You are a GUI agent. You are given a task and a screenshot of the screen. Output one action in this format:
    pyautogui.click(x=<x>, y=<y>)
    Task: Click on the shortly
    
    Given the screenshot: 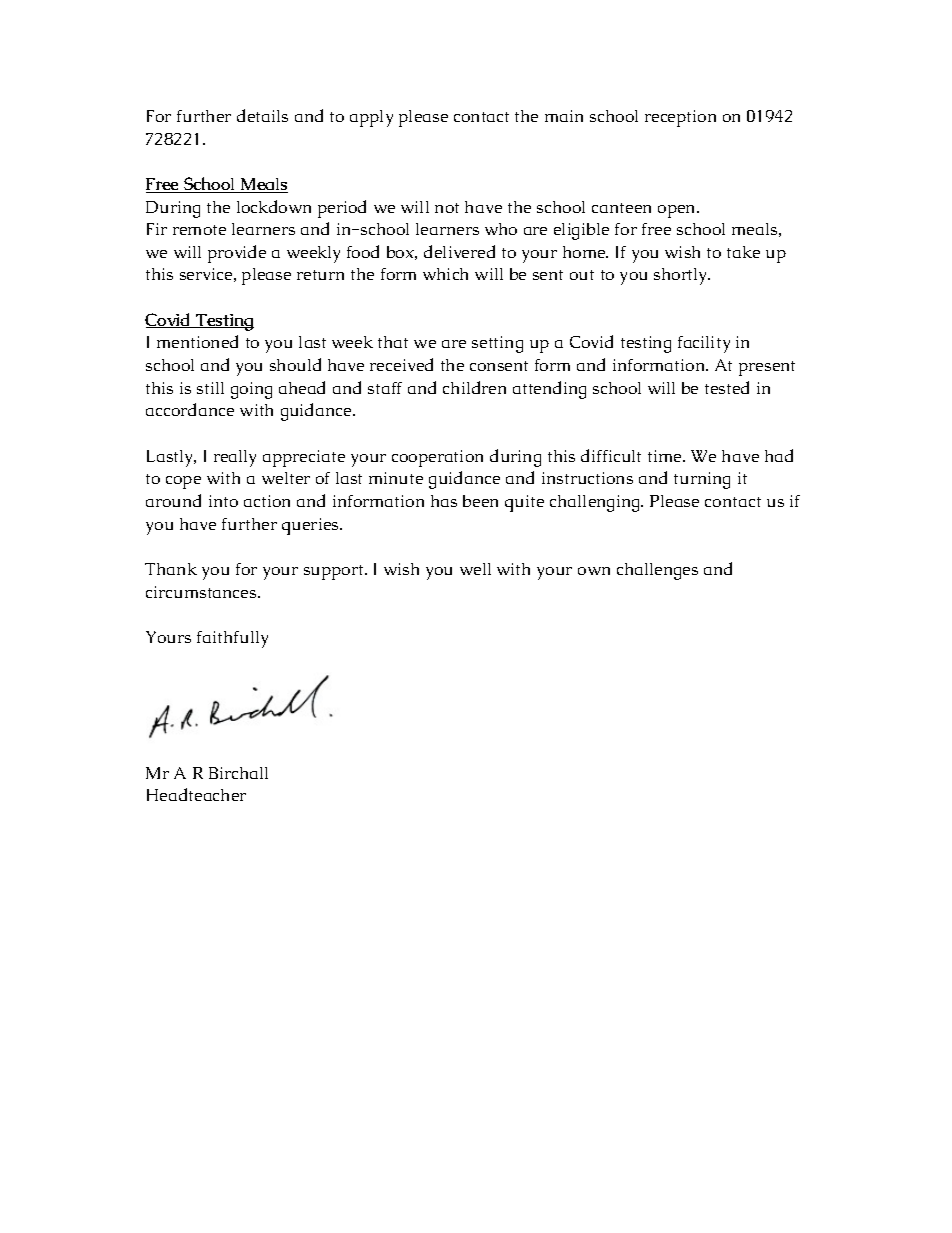 What is the action you would take?
    pyautogui.click(x=682, y=276)
